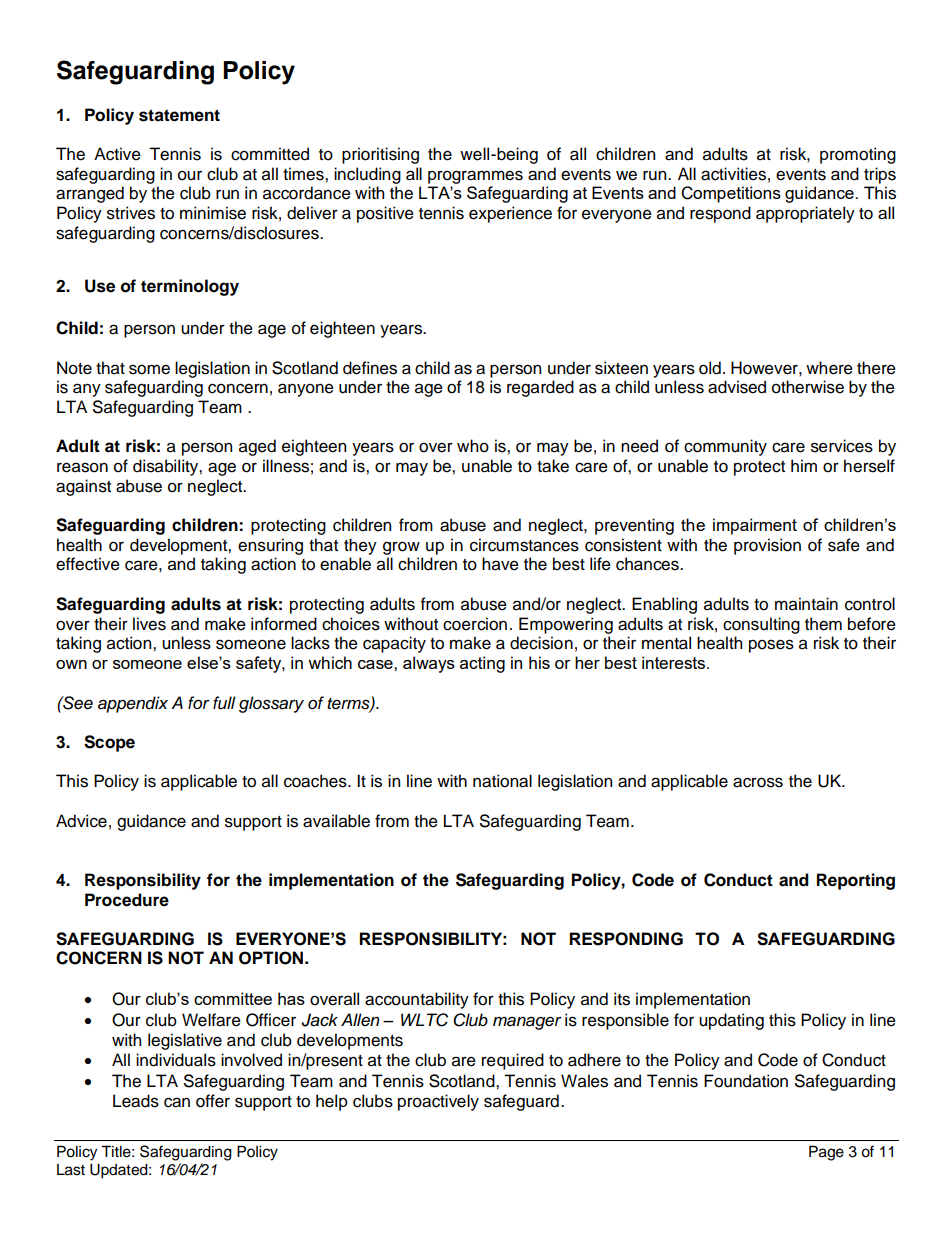  What do you see at coordinates (179, 115) in the image?
I see `statement` at bounding box center [179, 115].
